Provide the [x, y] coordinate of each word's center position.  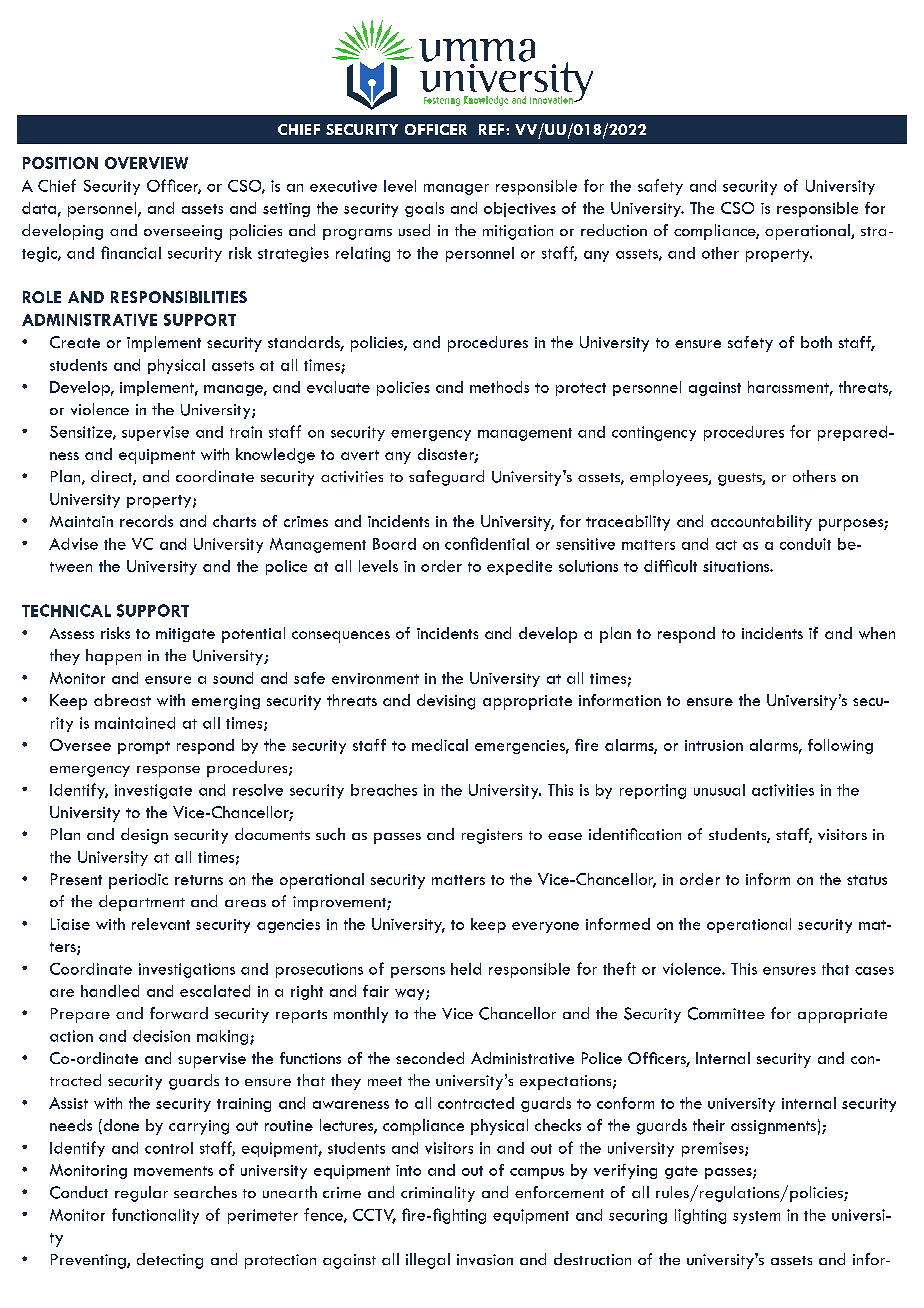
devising [446, 702]
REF [493, 129]
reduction [614, 230]
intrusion [714, 745]
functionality [155, 1216]
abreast [122, 700]
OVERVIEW [146, 163]
